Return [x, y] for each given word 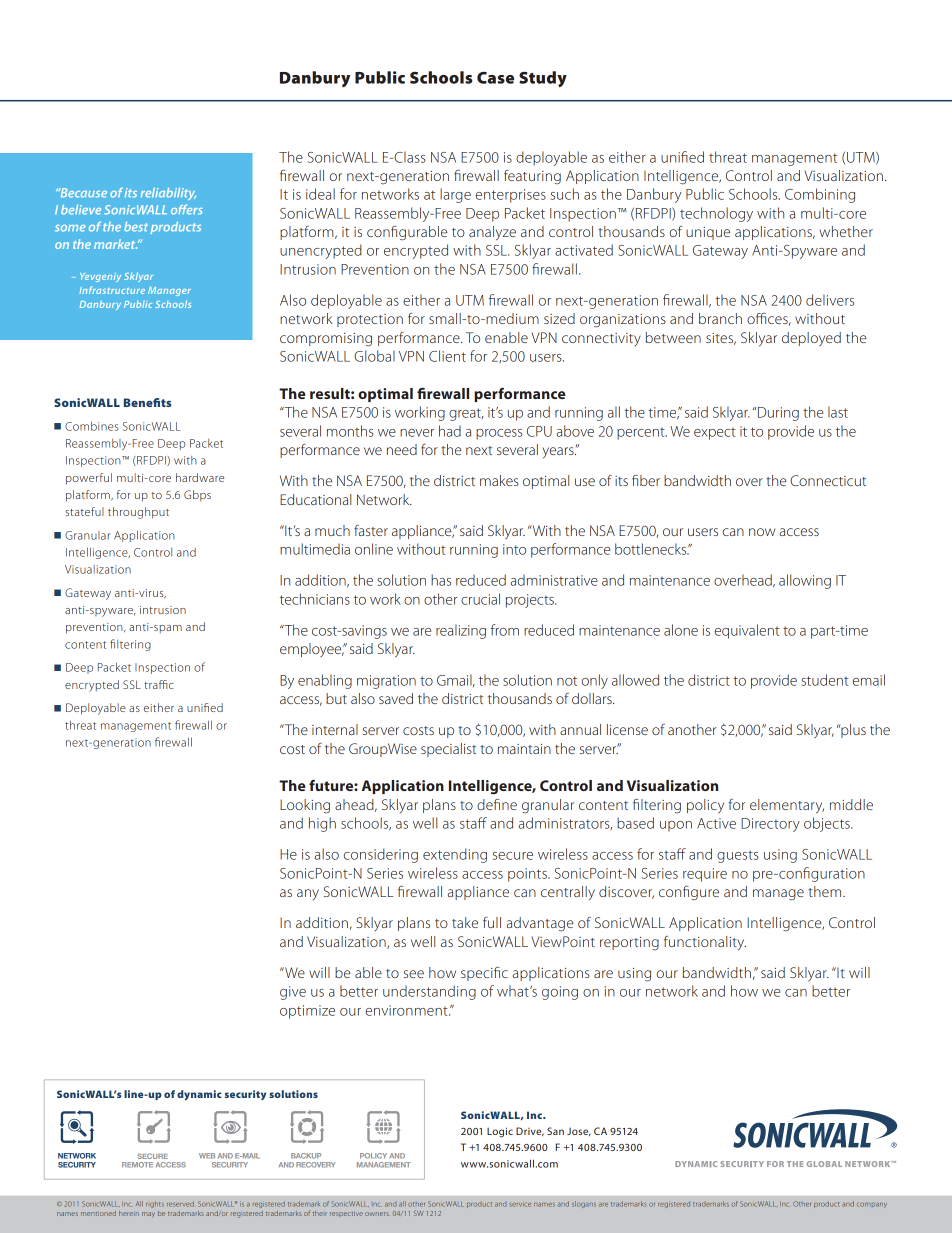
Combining [820, 195]
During [778, 414]
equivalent [747, 631]
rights [155, 1204]
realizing [461, 631]
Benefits [147, 402]
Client [447, 356]
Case [495, 78]
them [826, 891]
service [520, 1204]
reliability [168, 194]
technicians [315, 599]
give [293, 993]
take [465, 922]
